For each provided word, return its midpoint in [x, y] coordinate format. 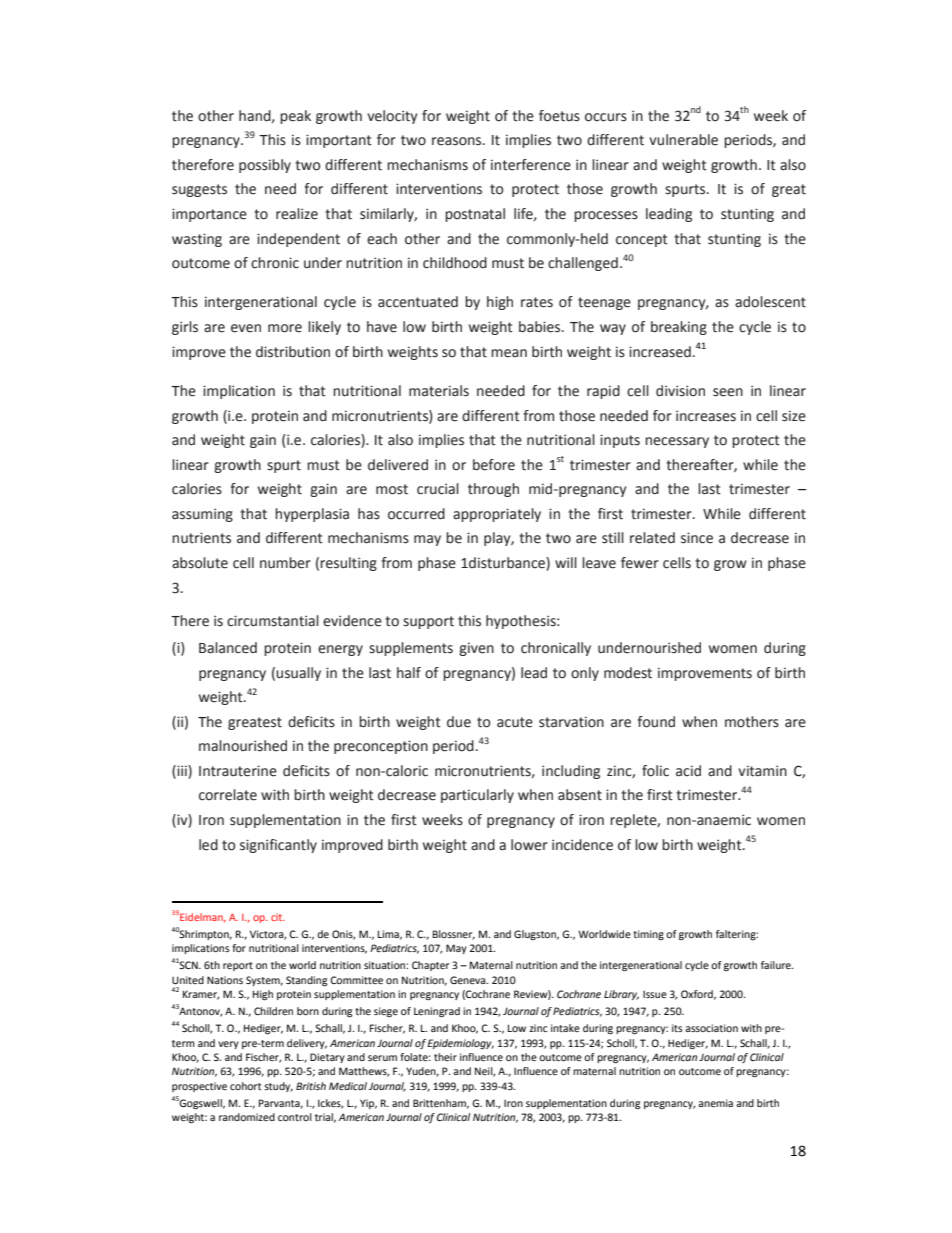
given [476, 649]
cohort [245, 1086]
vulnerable [683, 140]
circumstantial [273, 621]
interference [531, 165]
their [445, 1057]
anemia [715, 1103]
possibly [265, 166]
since [697, 538]
